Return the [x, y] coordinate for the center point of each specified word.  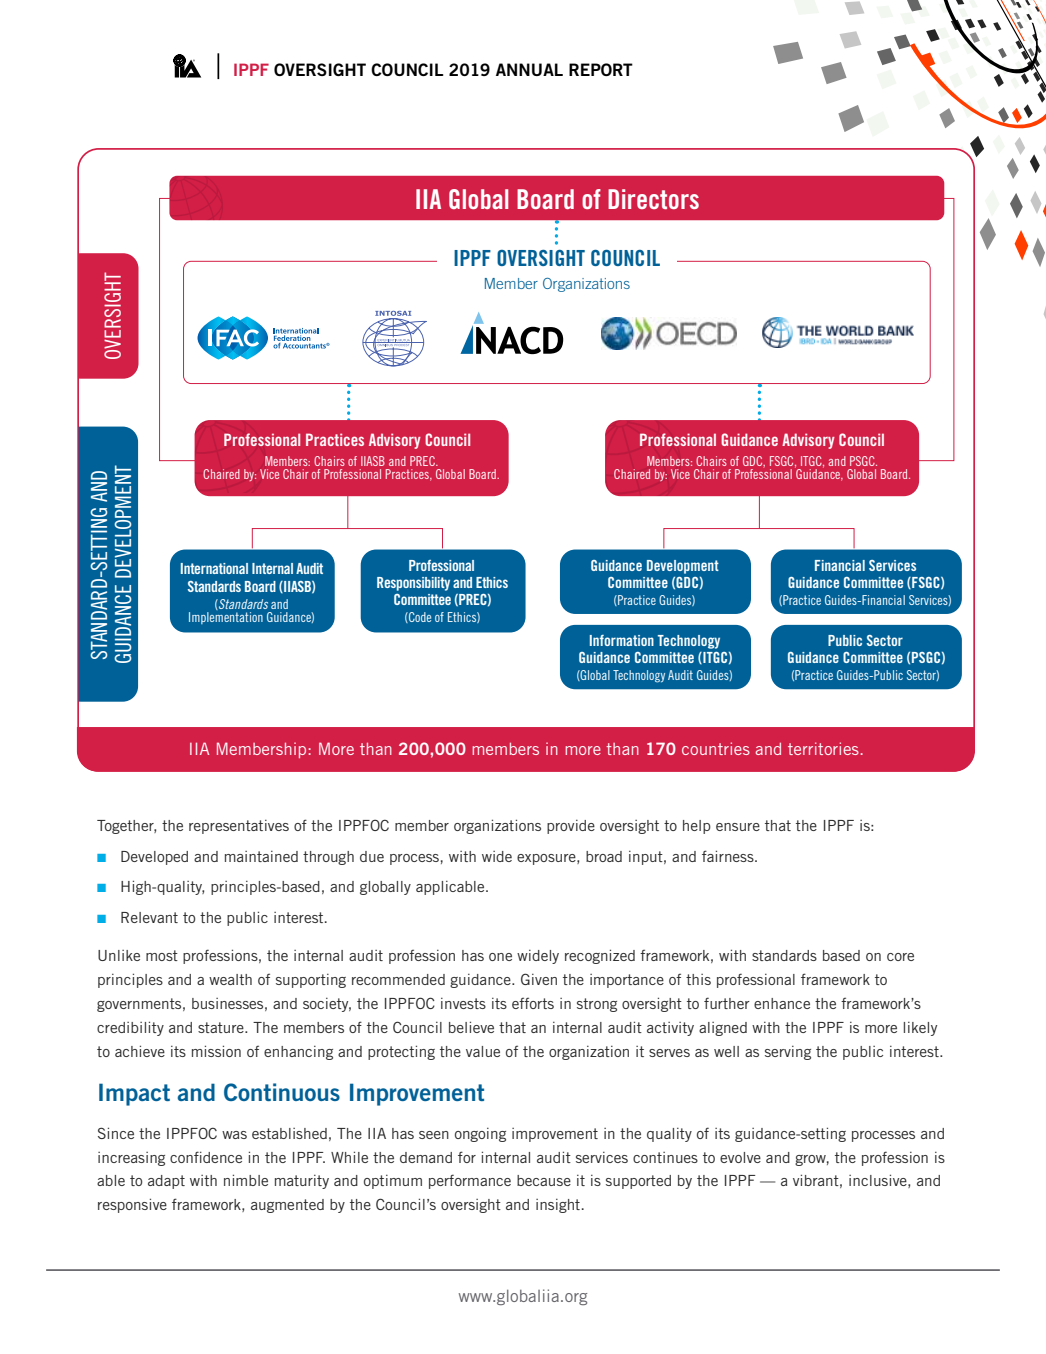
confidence [206, 1157]
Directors [653, 199]
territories [823, 748]
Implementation [226, 618]
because [544, 1180]
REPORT [601, 69]
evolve [740, 1157]
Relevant [149, 917]
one [500, 957]
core [900, 957]
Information [622, 640]
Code [419, 617]
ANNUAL [529, 69]
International [214, 568]
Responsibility [413, 584]
